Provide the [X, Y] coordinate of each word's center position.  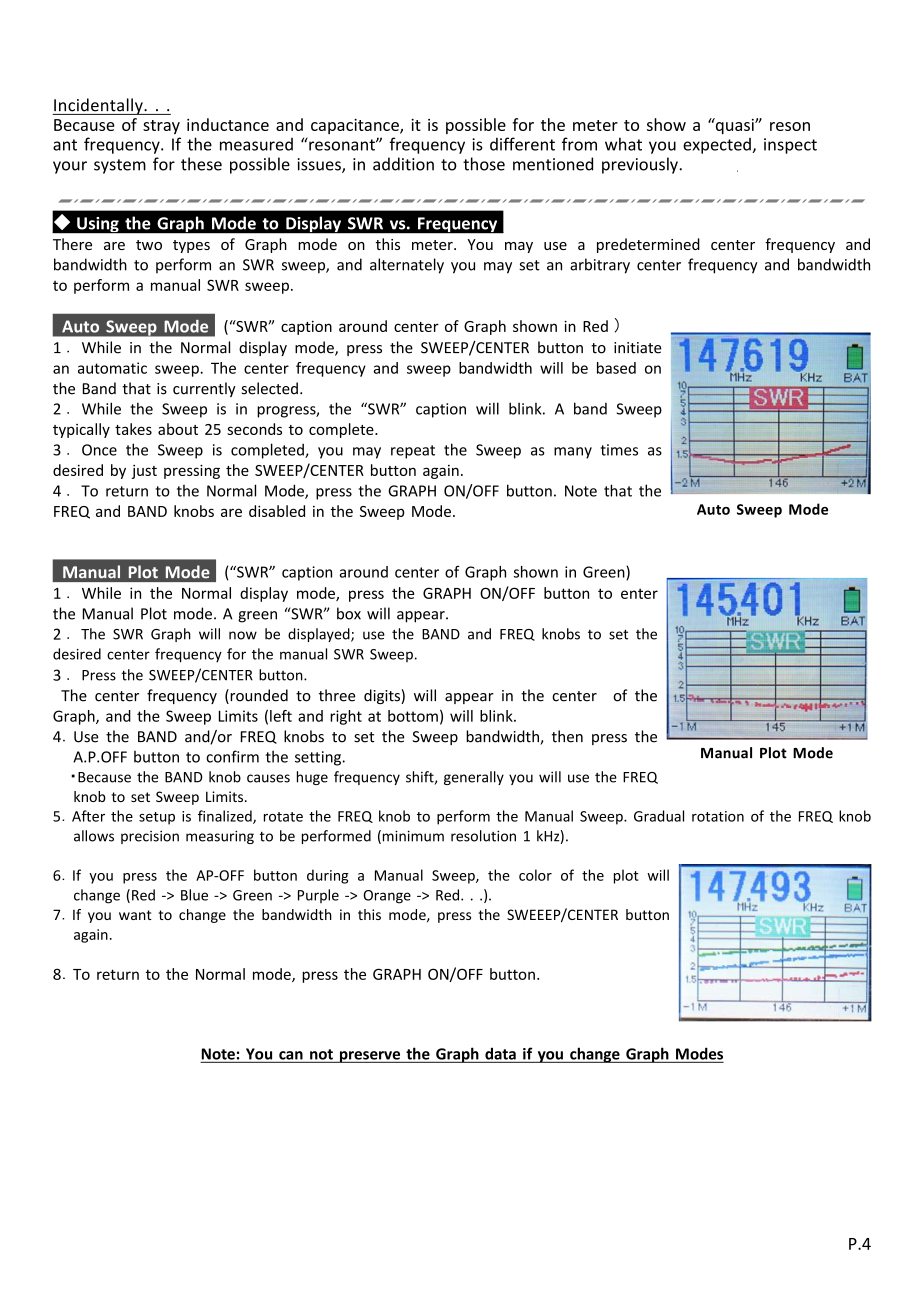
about [178, 429]
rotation [718, 816]
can [291, 1055]
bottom [413, 716]
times [619, 450]
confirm [232, 756]
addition [403, 164]
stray [161, 127]
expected [718, 146]
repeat [413, 452]
